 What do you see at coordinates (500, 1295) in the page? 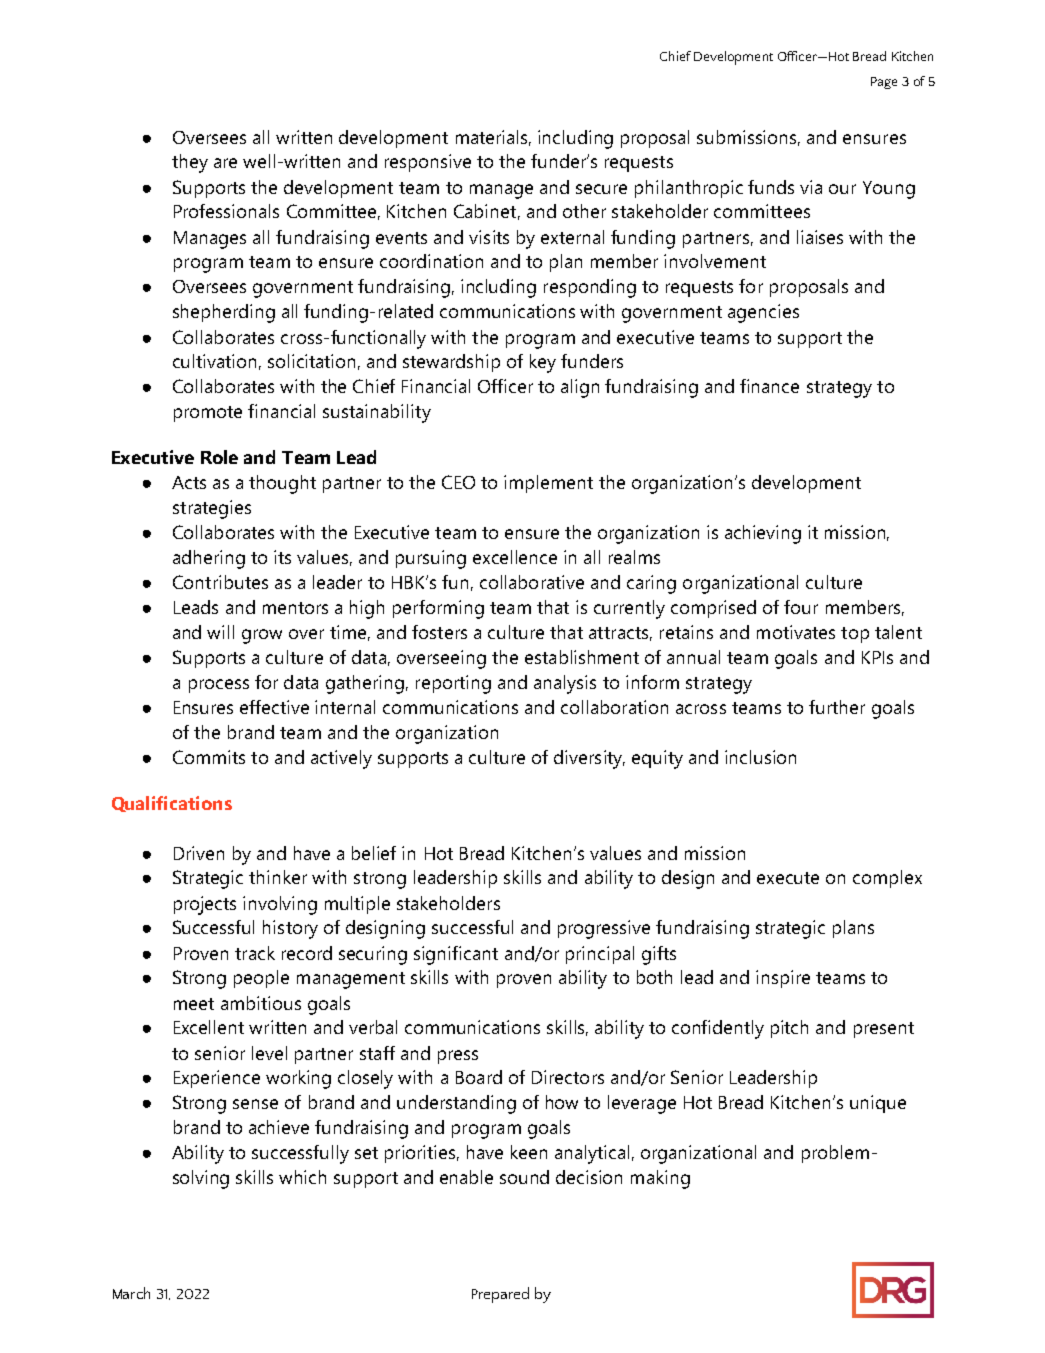
I see `Prepared` at bounding box center [500, 1295].
